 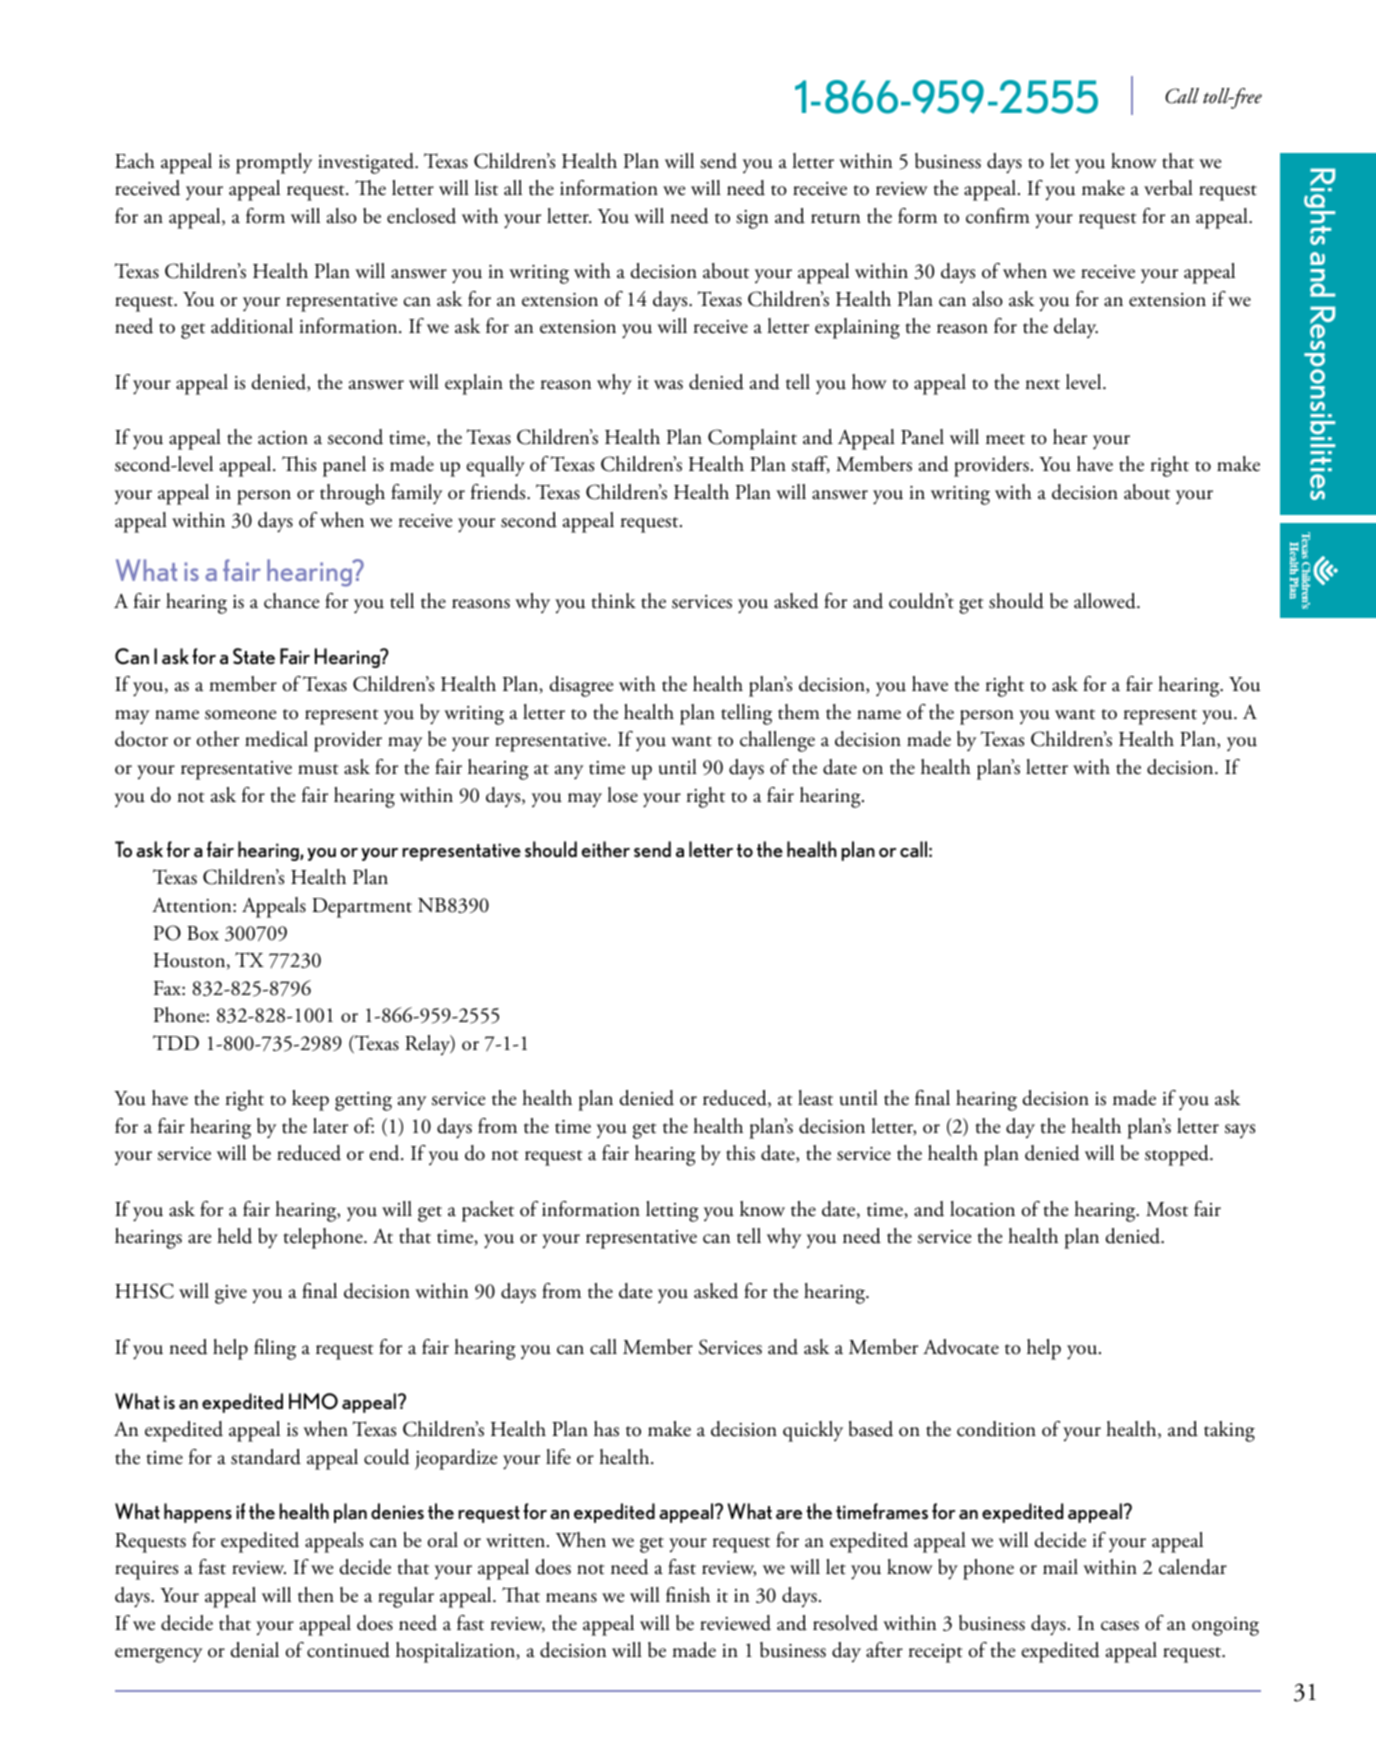 I want to click on says, so click(x=1240, y=1131).
